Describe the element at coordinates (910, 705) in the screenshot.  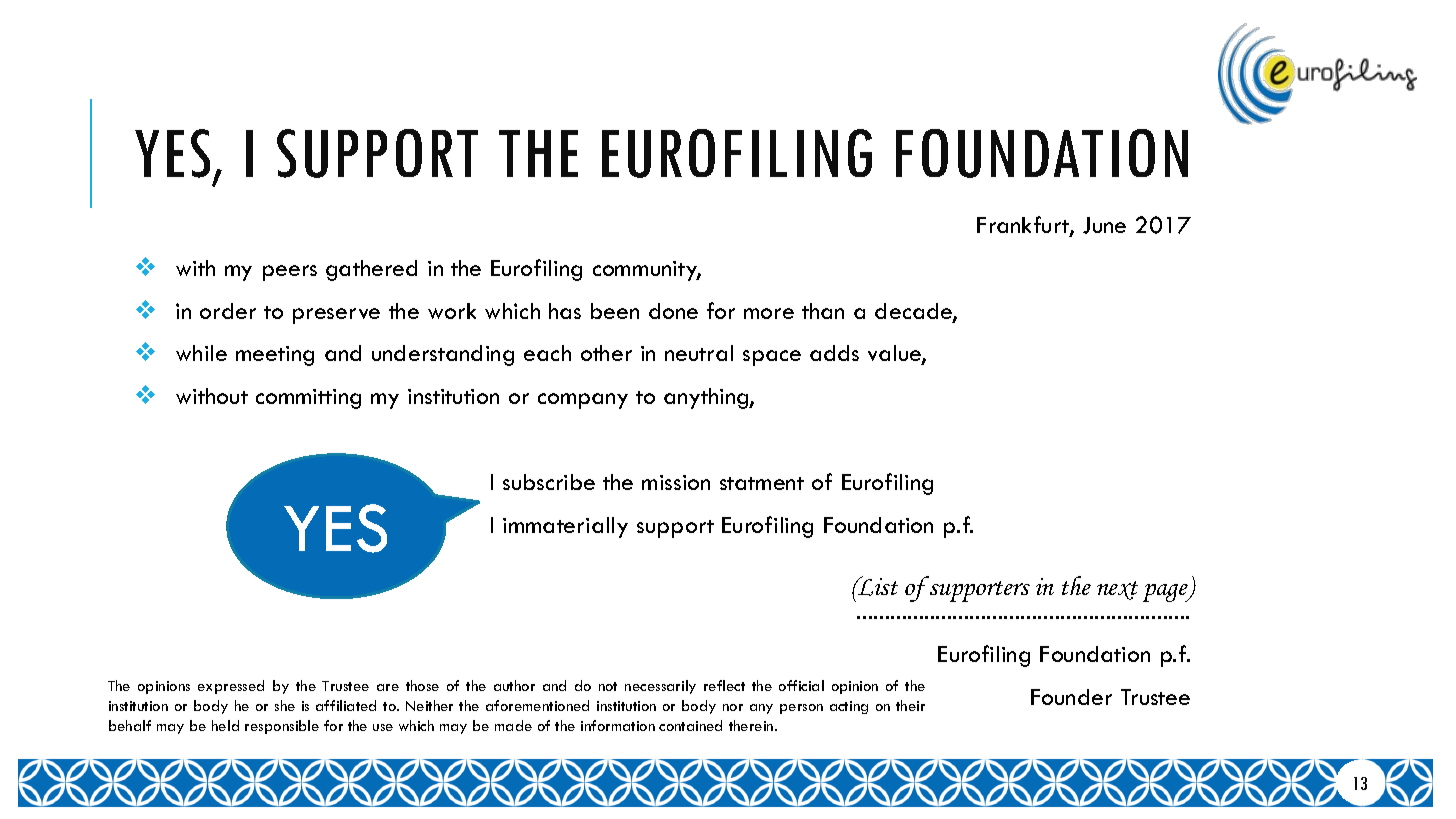
I see `their` at that location.
